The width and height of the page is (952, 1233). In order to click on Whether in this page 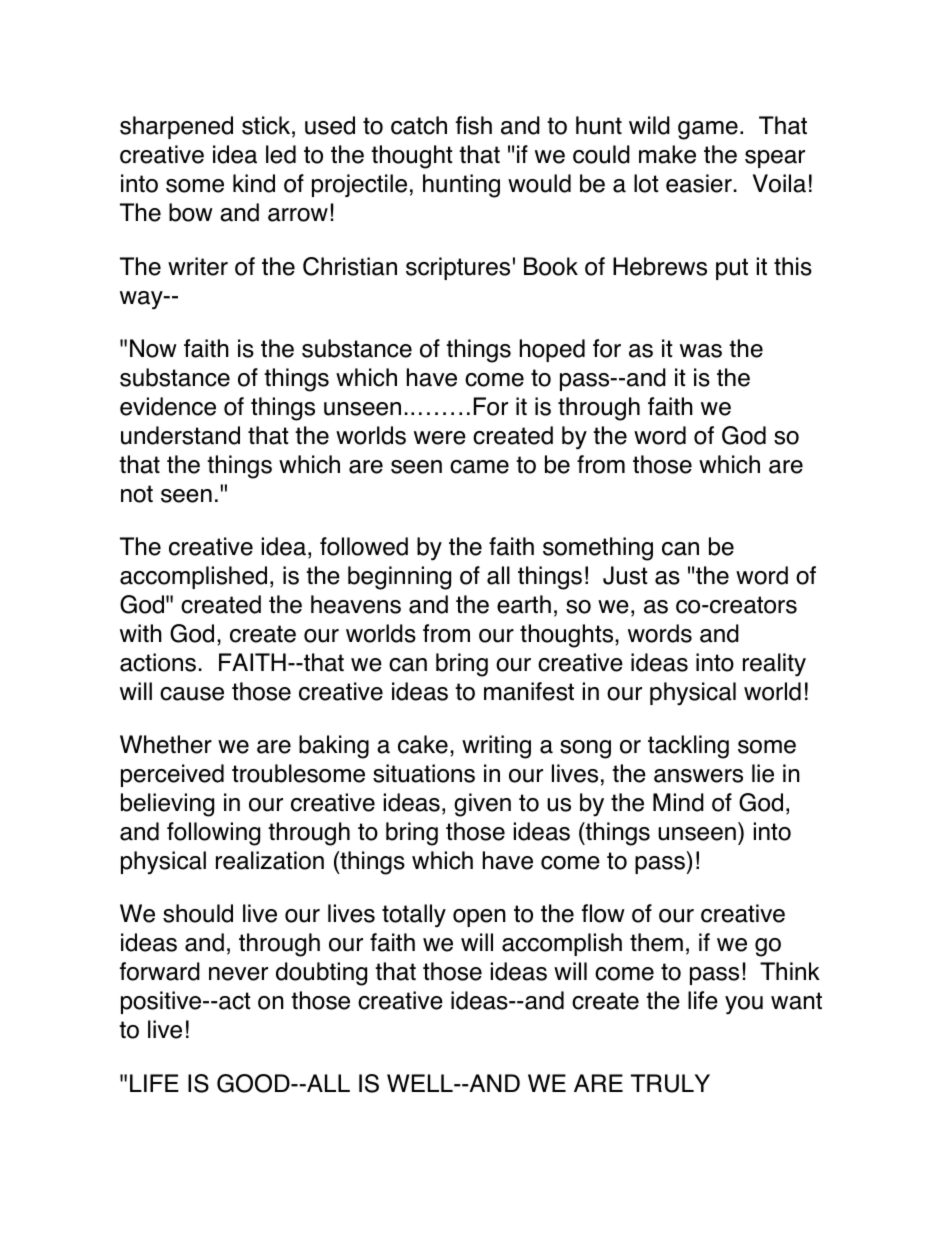, I will do `click(166, 744)`.
